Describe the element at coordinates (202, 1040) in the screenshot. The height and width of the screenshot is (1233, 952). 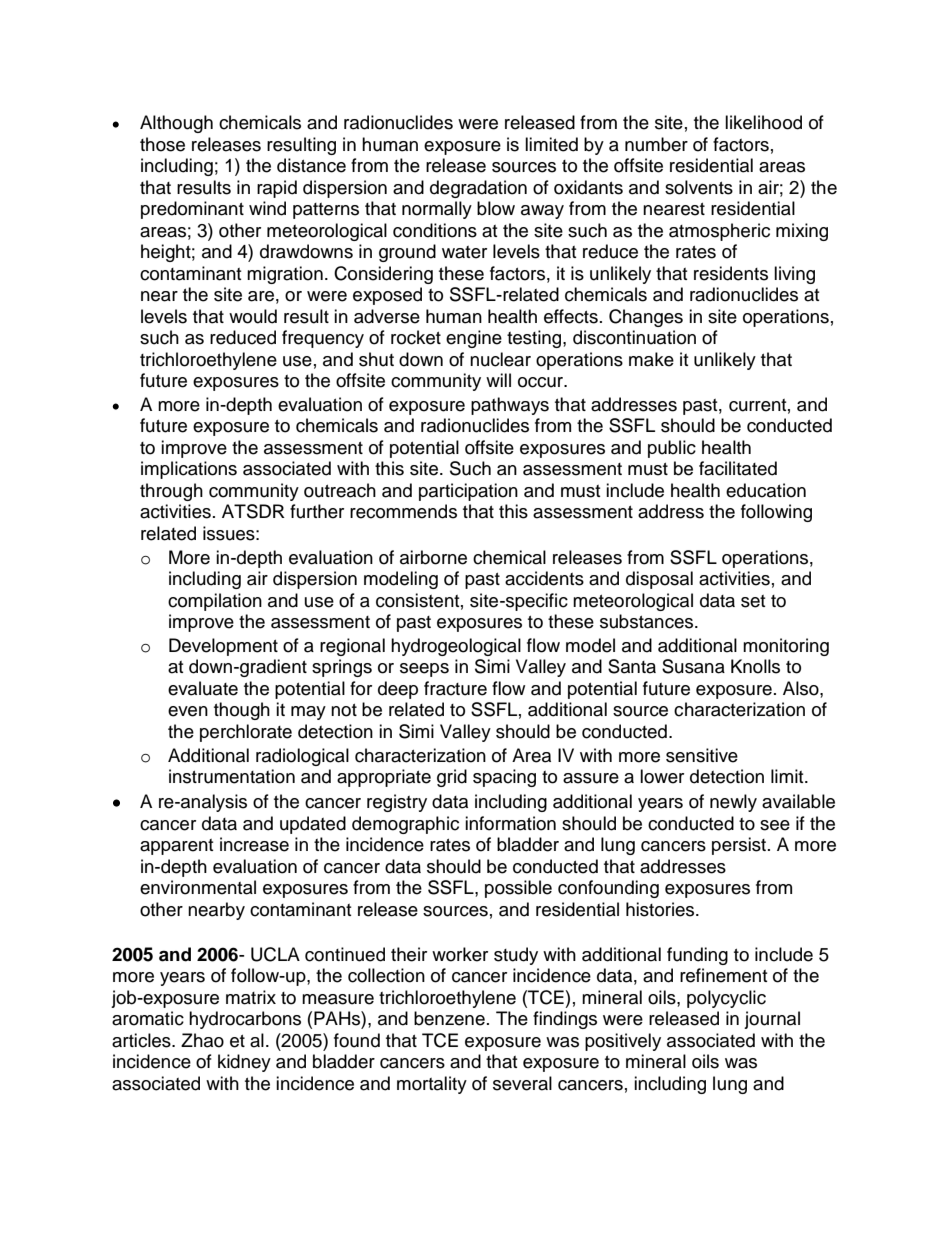
I see `Zhao` at that location.
